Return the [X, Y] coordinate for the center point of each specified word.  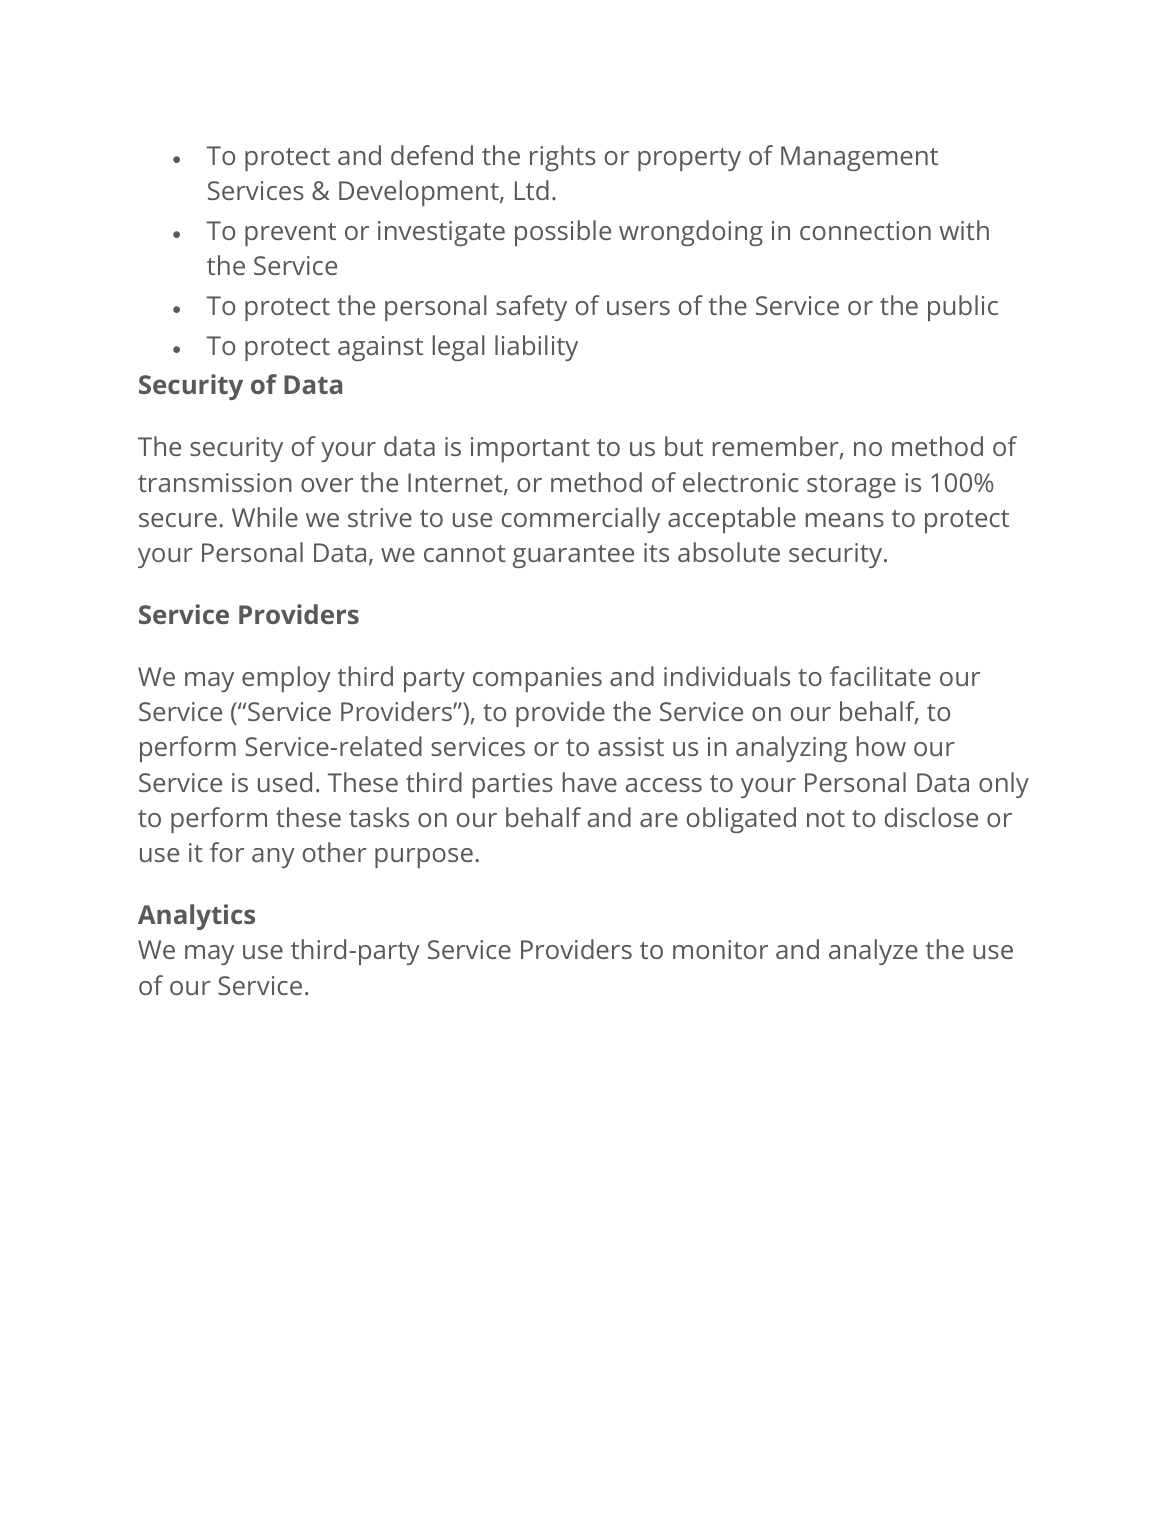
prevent [290, 234]
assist [631, 746]
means [845, 520]
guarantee [573, 556]
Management [859, 158]
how [881, 746]
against [380, 348]
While [265, 517]
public [963, 308]
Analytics [196, 917]
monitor [720, 949]
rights [563, 158]
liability [536, 348]
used [285, 782]
